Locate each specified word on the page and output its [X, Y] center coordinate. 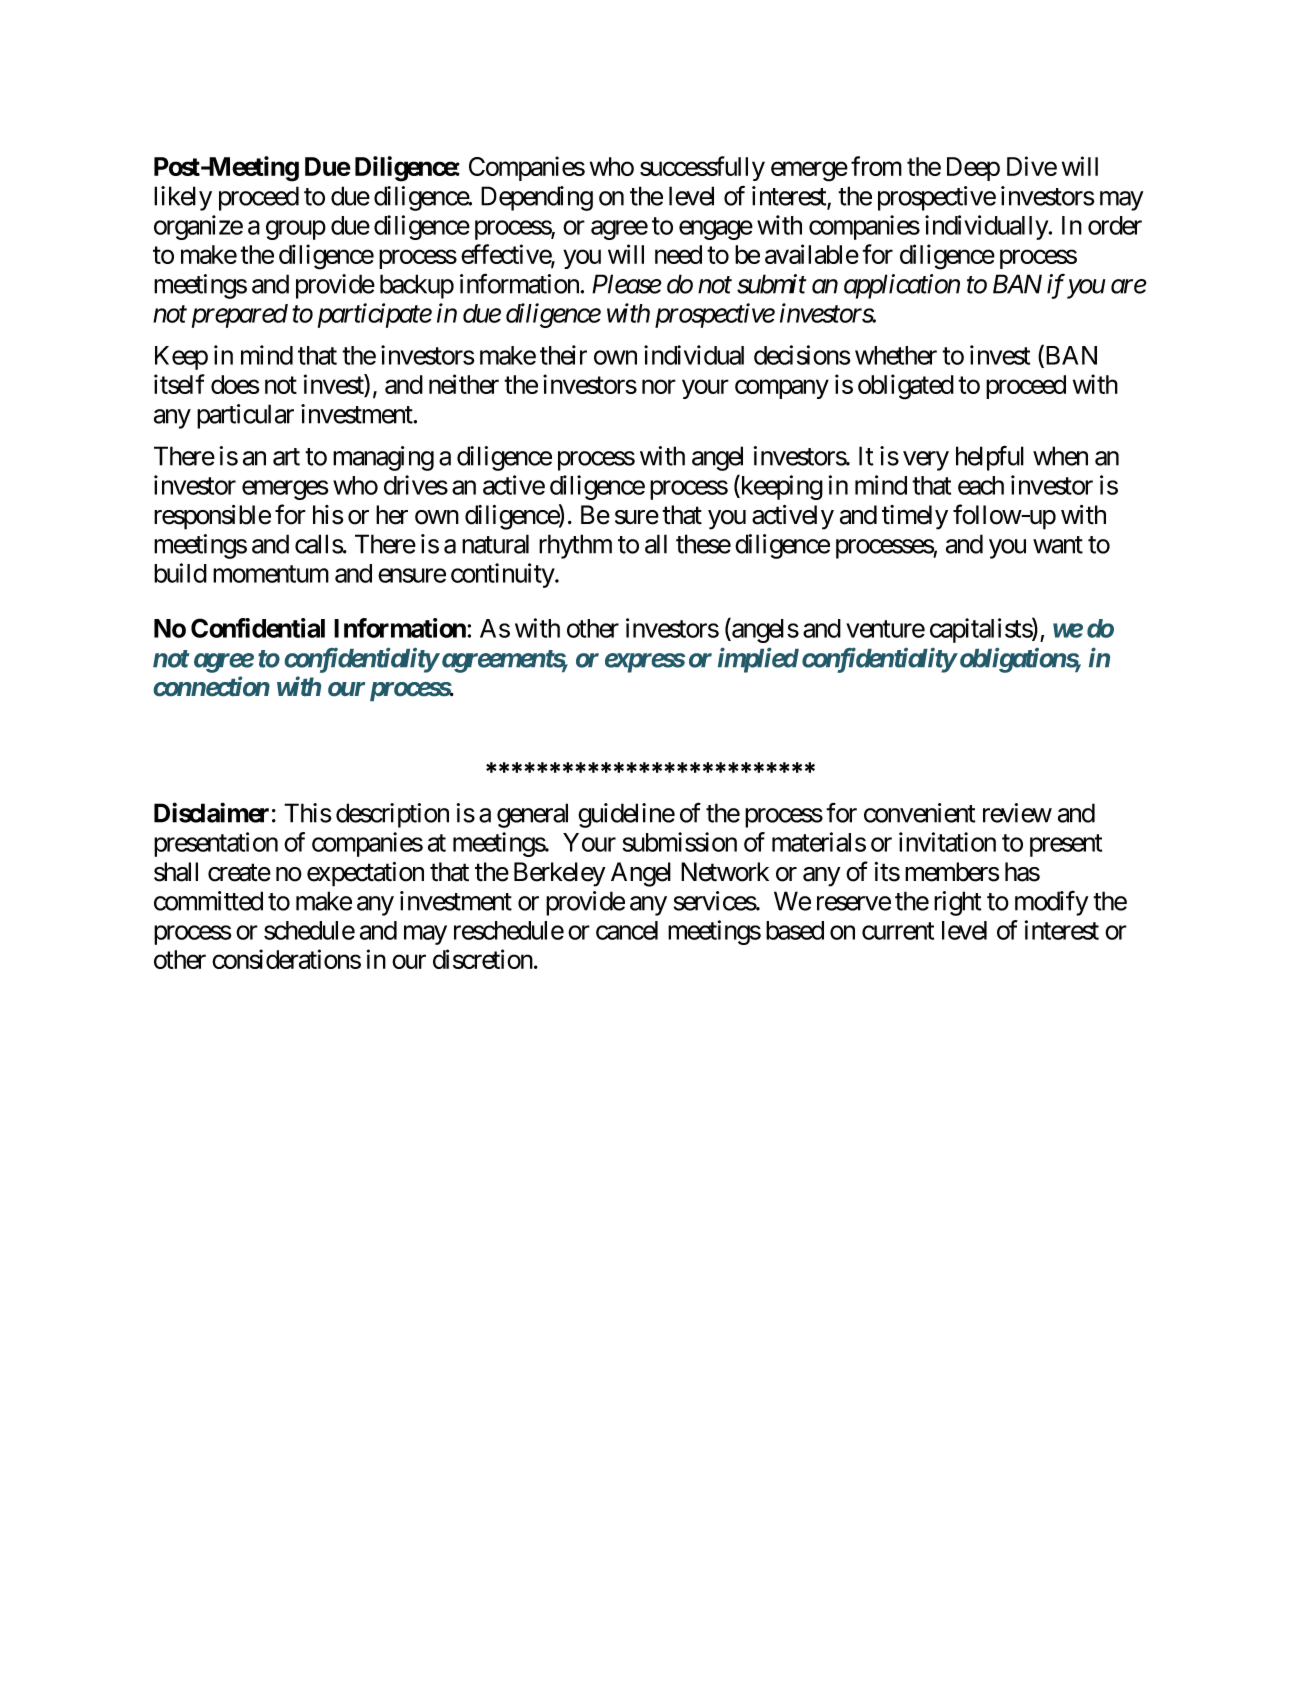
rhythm [575, 546]
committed [208, 901]
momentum [271, 574]
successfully [702, 168]
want [1058, 545]
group [296, 230]
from [876, 166]
